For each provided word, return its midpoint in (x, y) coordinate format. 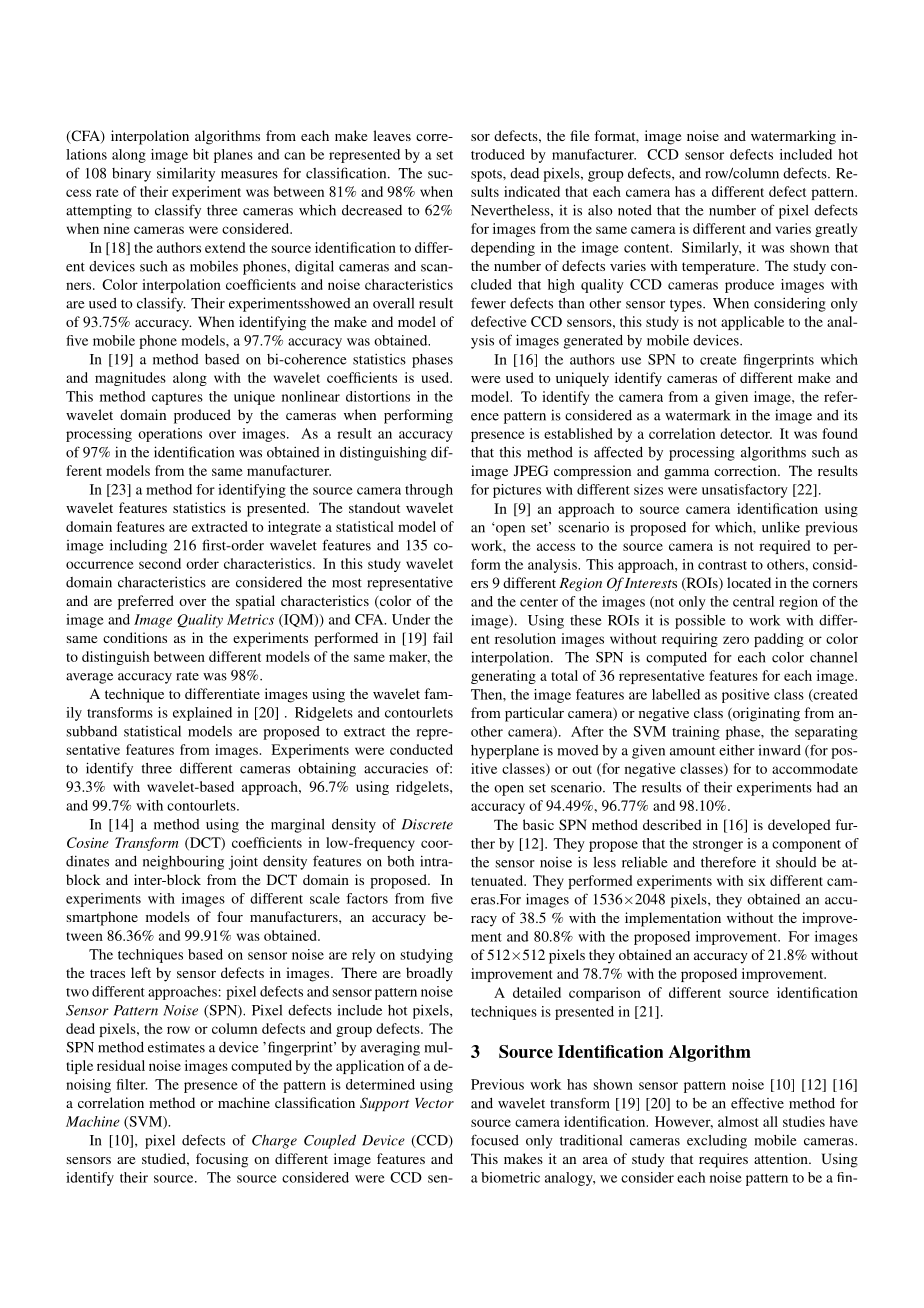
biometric (510, 1177)
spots (487, 175)
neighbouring (183, 863)
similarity (186, 175)
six (757, 880)
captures (177, 399)
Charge (274, 1141)
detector (746, 433)
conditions (135, 637)
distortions (378, 396)
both (400, 861)
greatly (836, 230)
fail (443, 637)
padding (779, 640)
